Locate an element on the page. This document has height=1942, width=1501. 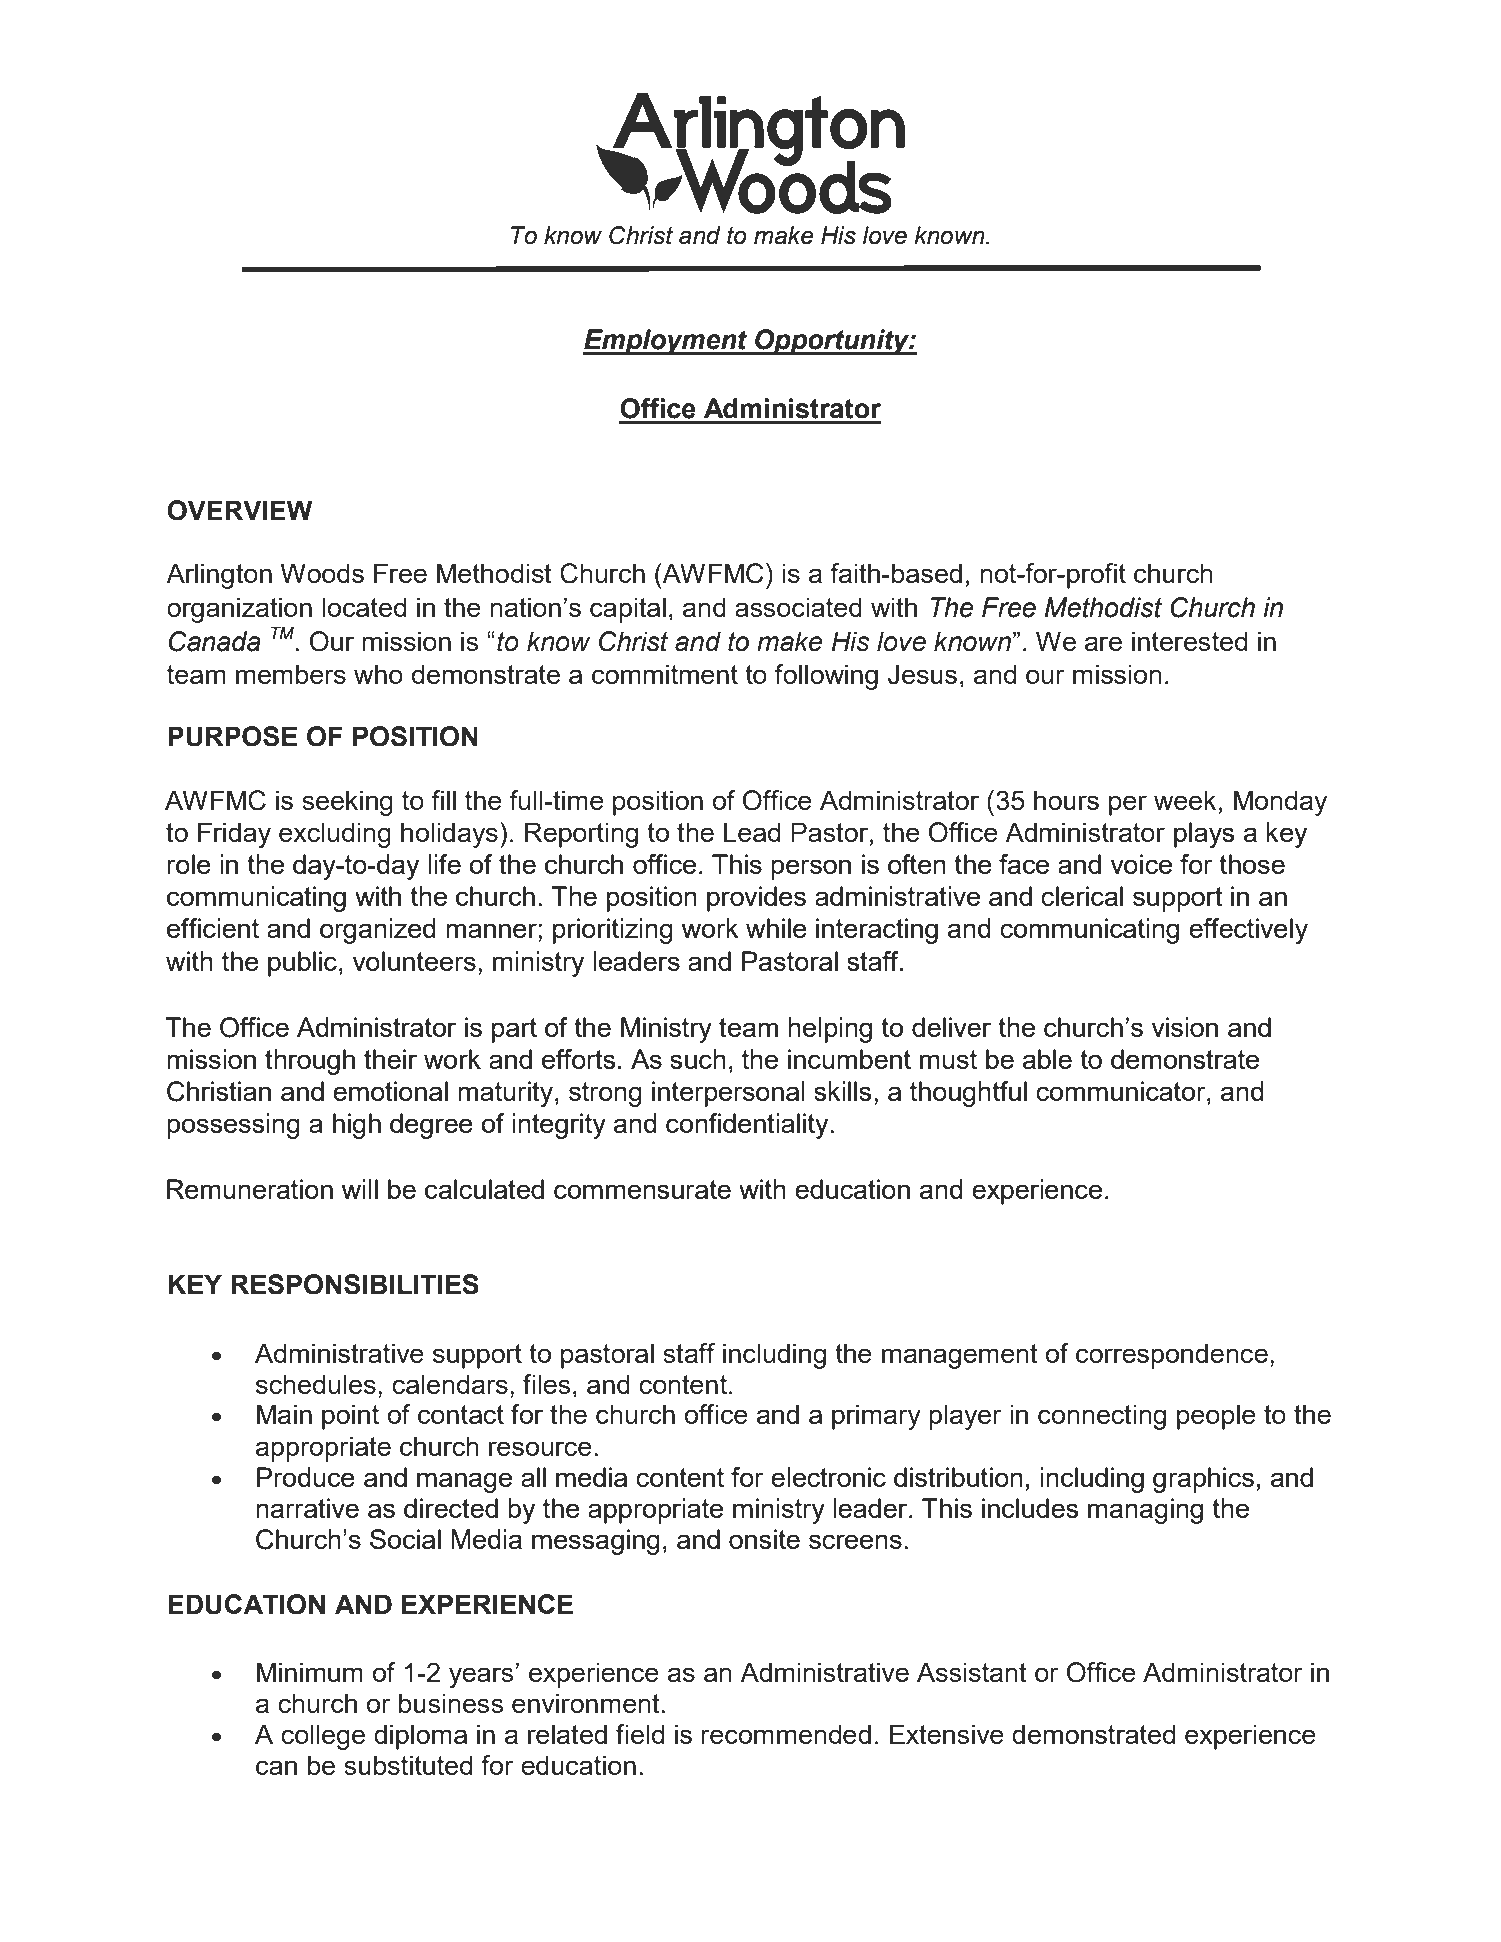
voice is located at coordinates (1141, 864).
